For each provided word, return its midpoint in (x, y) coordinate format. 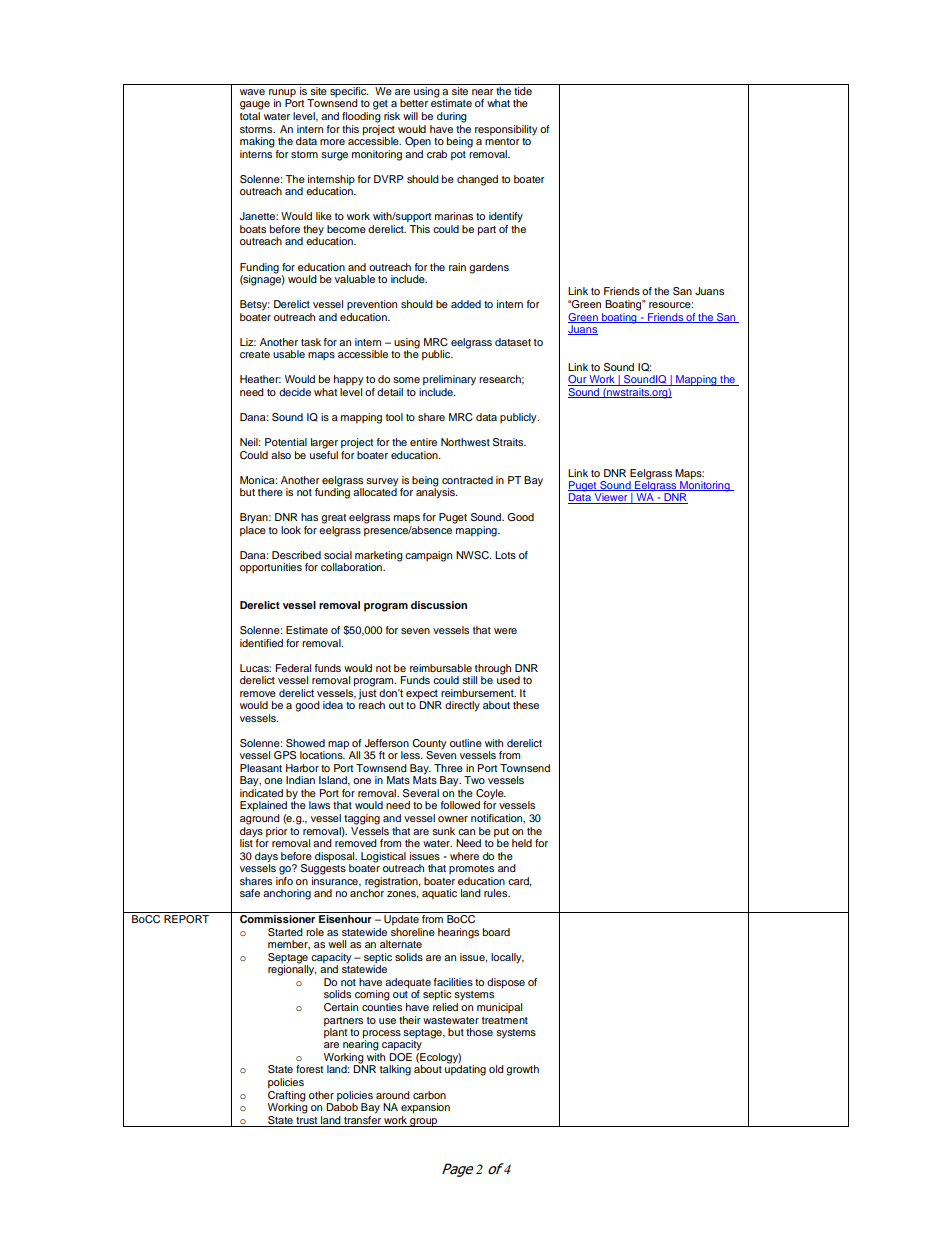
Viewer (611, 498)
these (526, 705)
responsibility (506, 130)
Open (418, 142)
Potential (286, 442)
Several (421, 793)
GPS (285, 755)
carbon (429, 1095)
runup (282, 94)
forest (309, 1069)
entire (423, 442)
